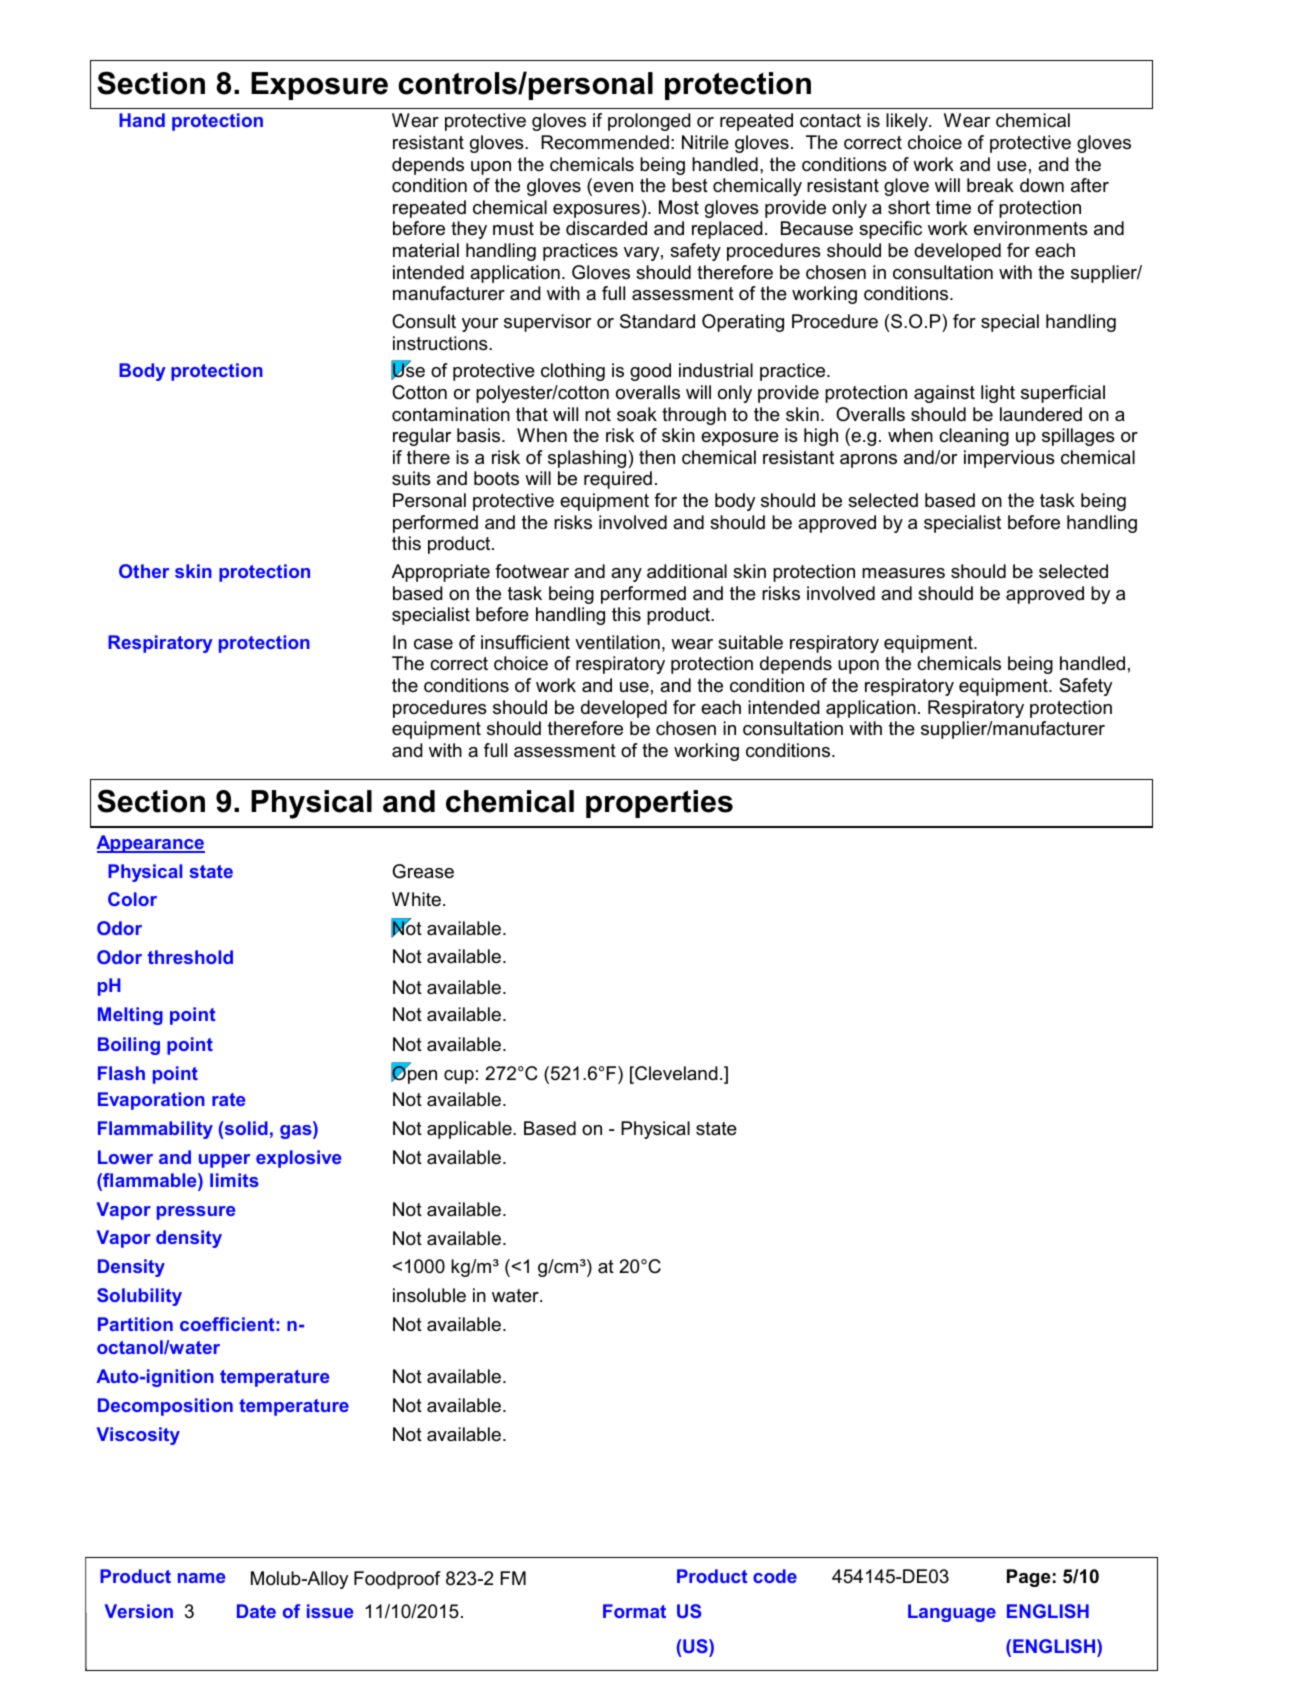  Describe the element at coordinates (990, 185) in the screenshot. I see `break` at that location.
